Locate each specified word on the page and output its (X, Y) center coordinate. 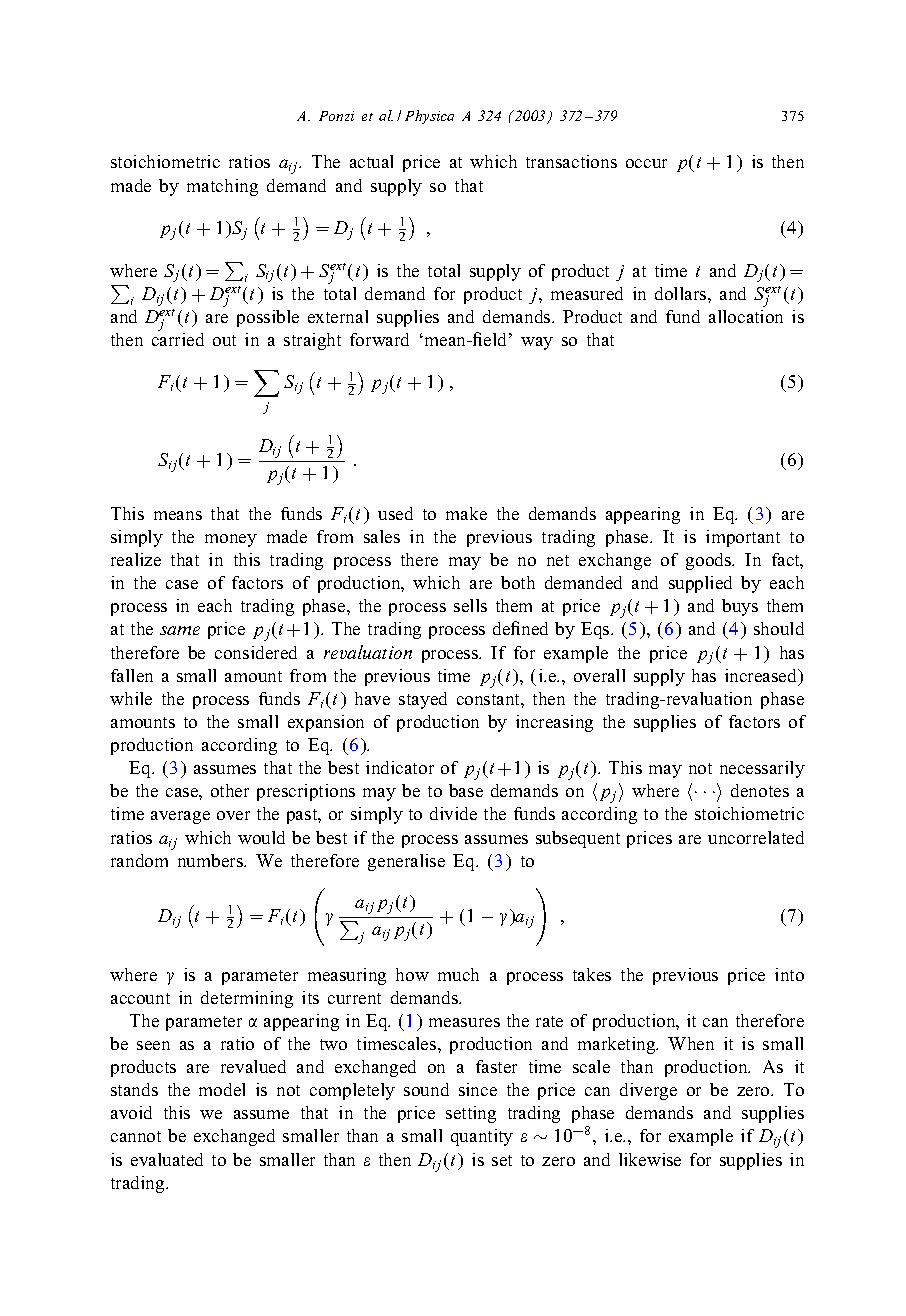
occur (646, 163)
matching (222, 187)
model (222, 1089)
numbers (211, 860)
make (466, 513)
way (537, 343)
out (224, 340)
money (231, 540)
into (789, 974)
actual (371, 161)
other (230, 790)
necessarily (762, 769)
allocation (746, 316)
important (743, 538)
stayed (423, 700)
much (458, 974)
